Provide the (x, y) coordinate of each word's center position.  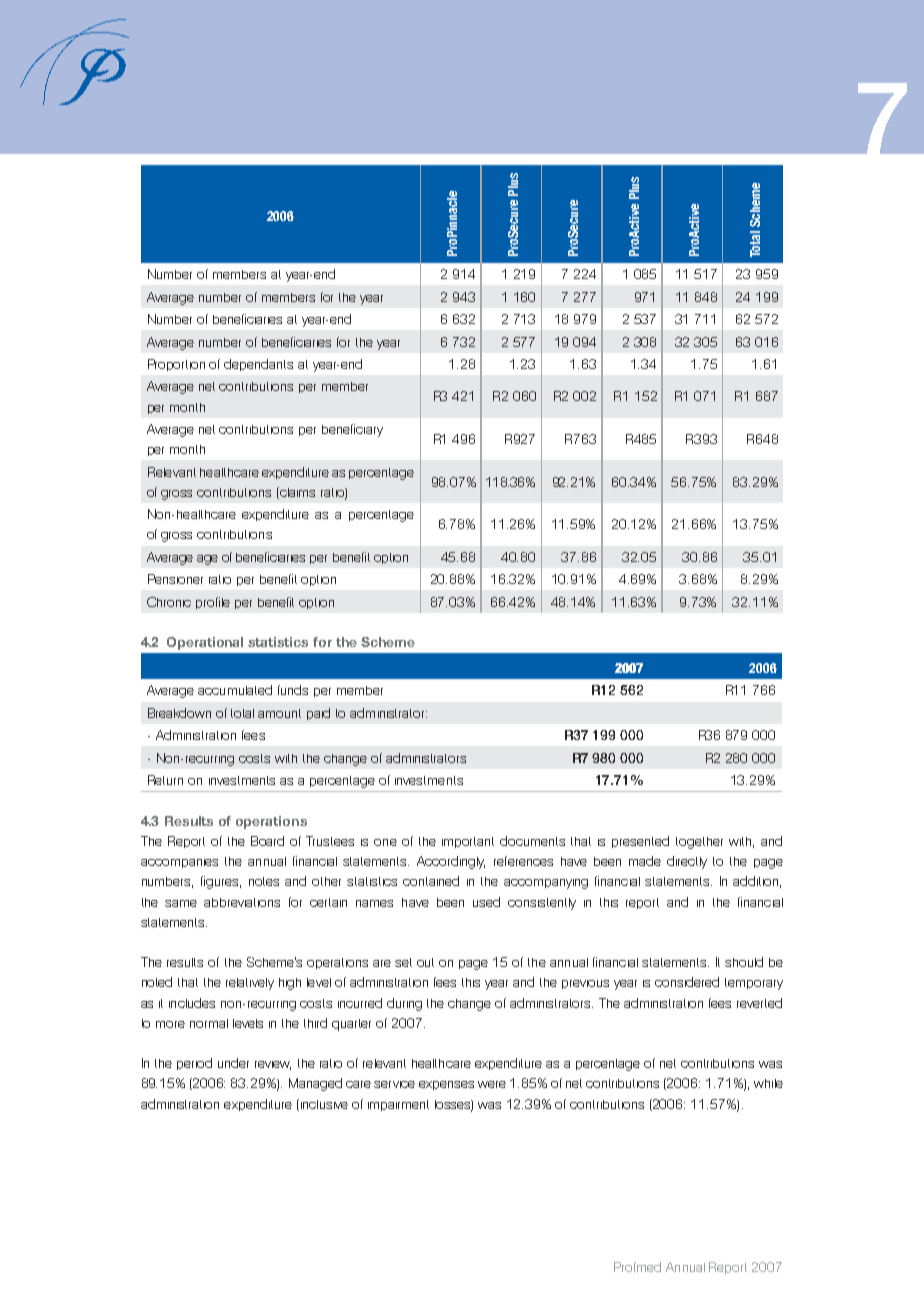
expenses (446, 1085)
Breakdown (179, 713)
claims (296, 493)
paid (318, 714)
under (233, 1063)
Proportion (176, 365)
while (768, 1083)
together (699, 843)
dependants (258, 365)
